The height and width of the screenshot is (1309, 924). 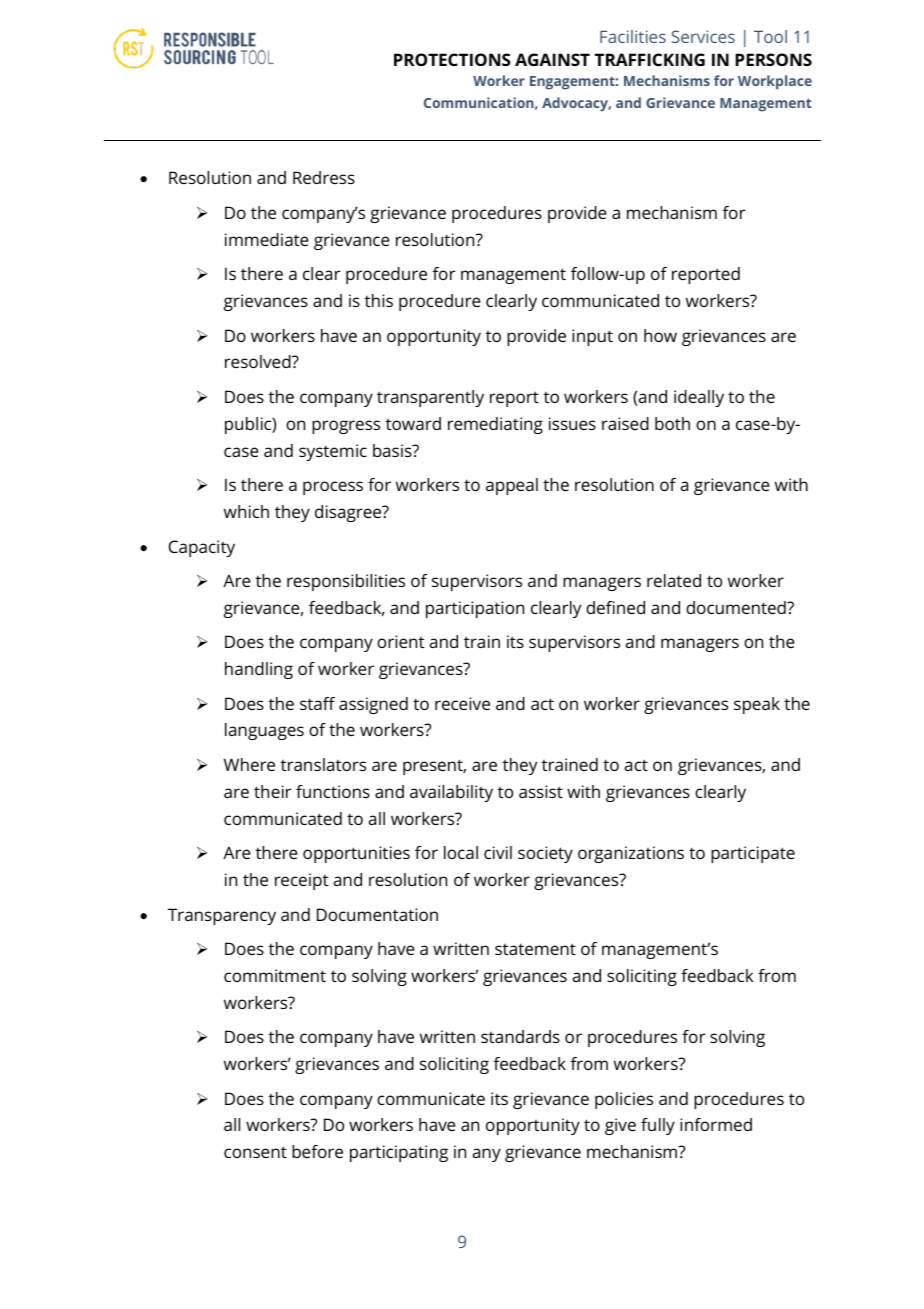 I want to click on Services, so click(x=703, y=36).
